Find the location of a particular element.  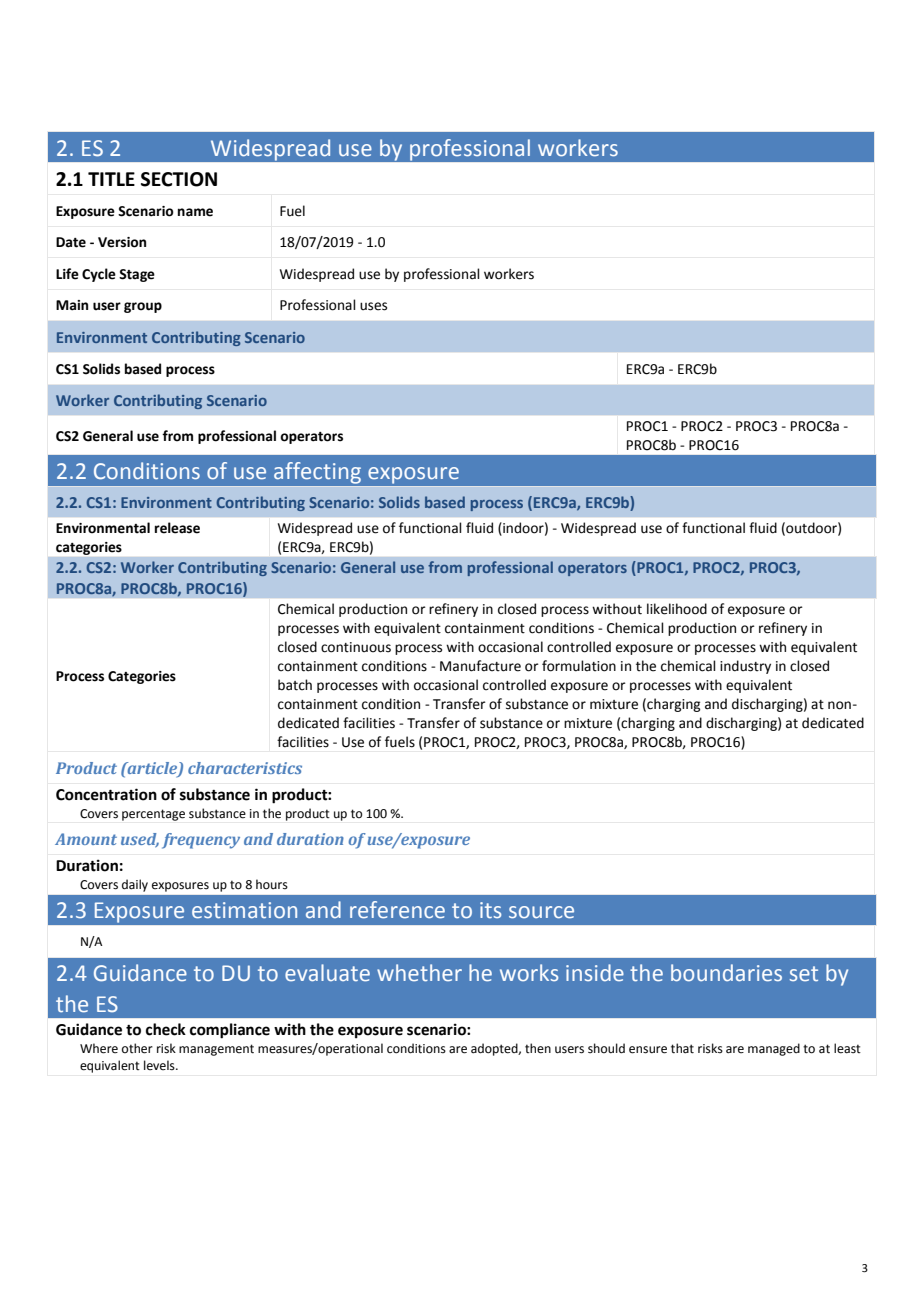

check is located at coordinates (166, 1029).
